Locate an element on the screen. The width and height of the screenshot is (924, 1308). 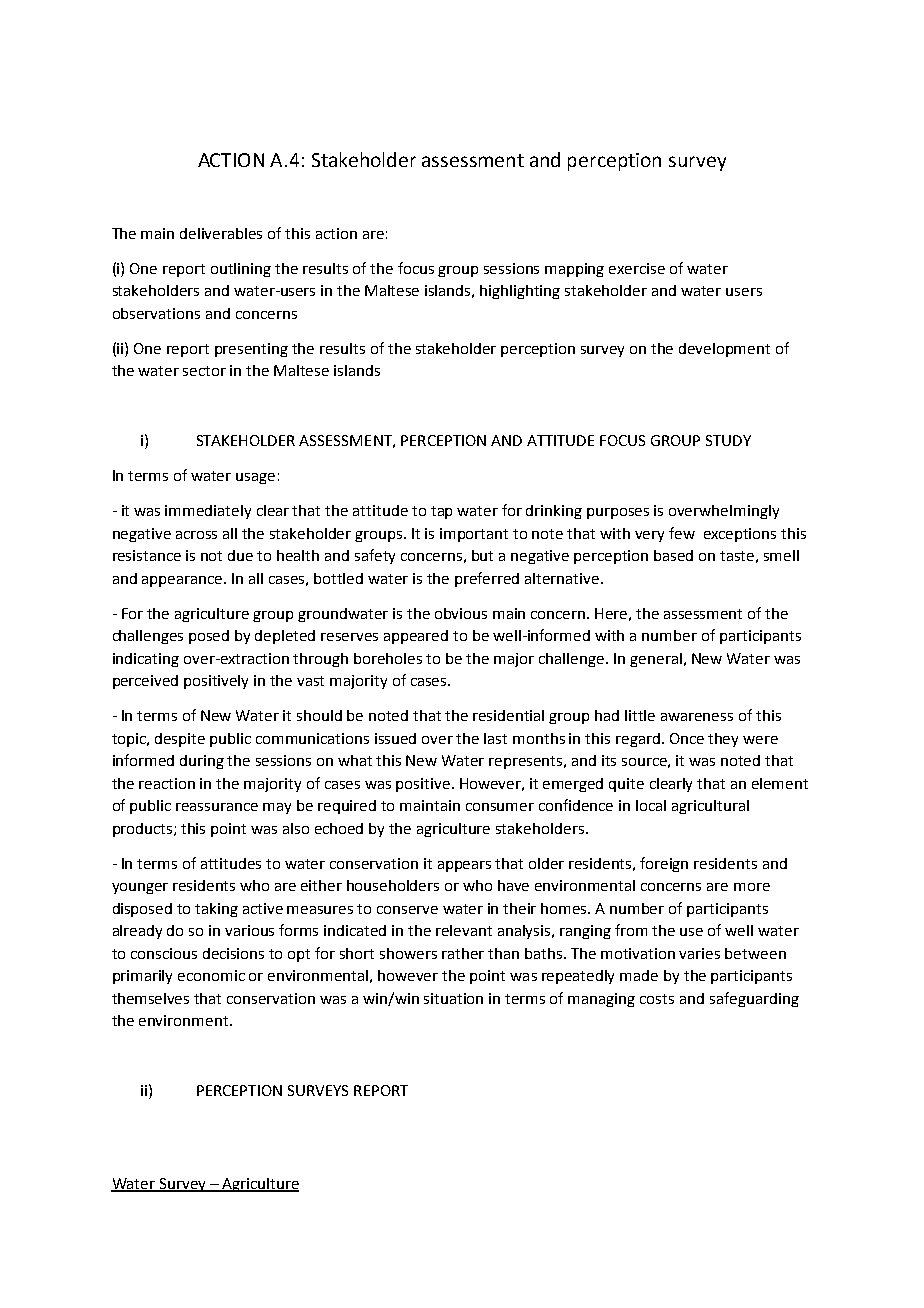
economic is located at coordinates (211, 975).
